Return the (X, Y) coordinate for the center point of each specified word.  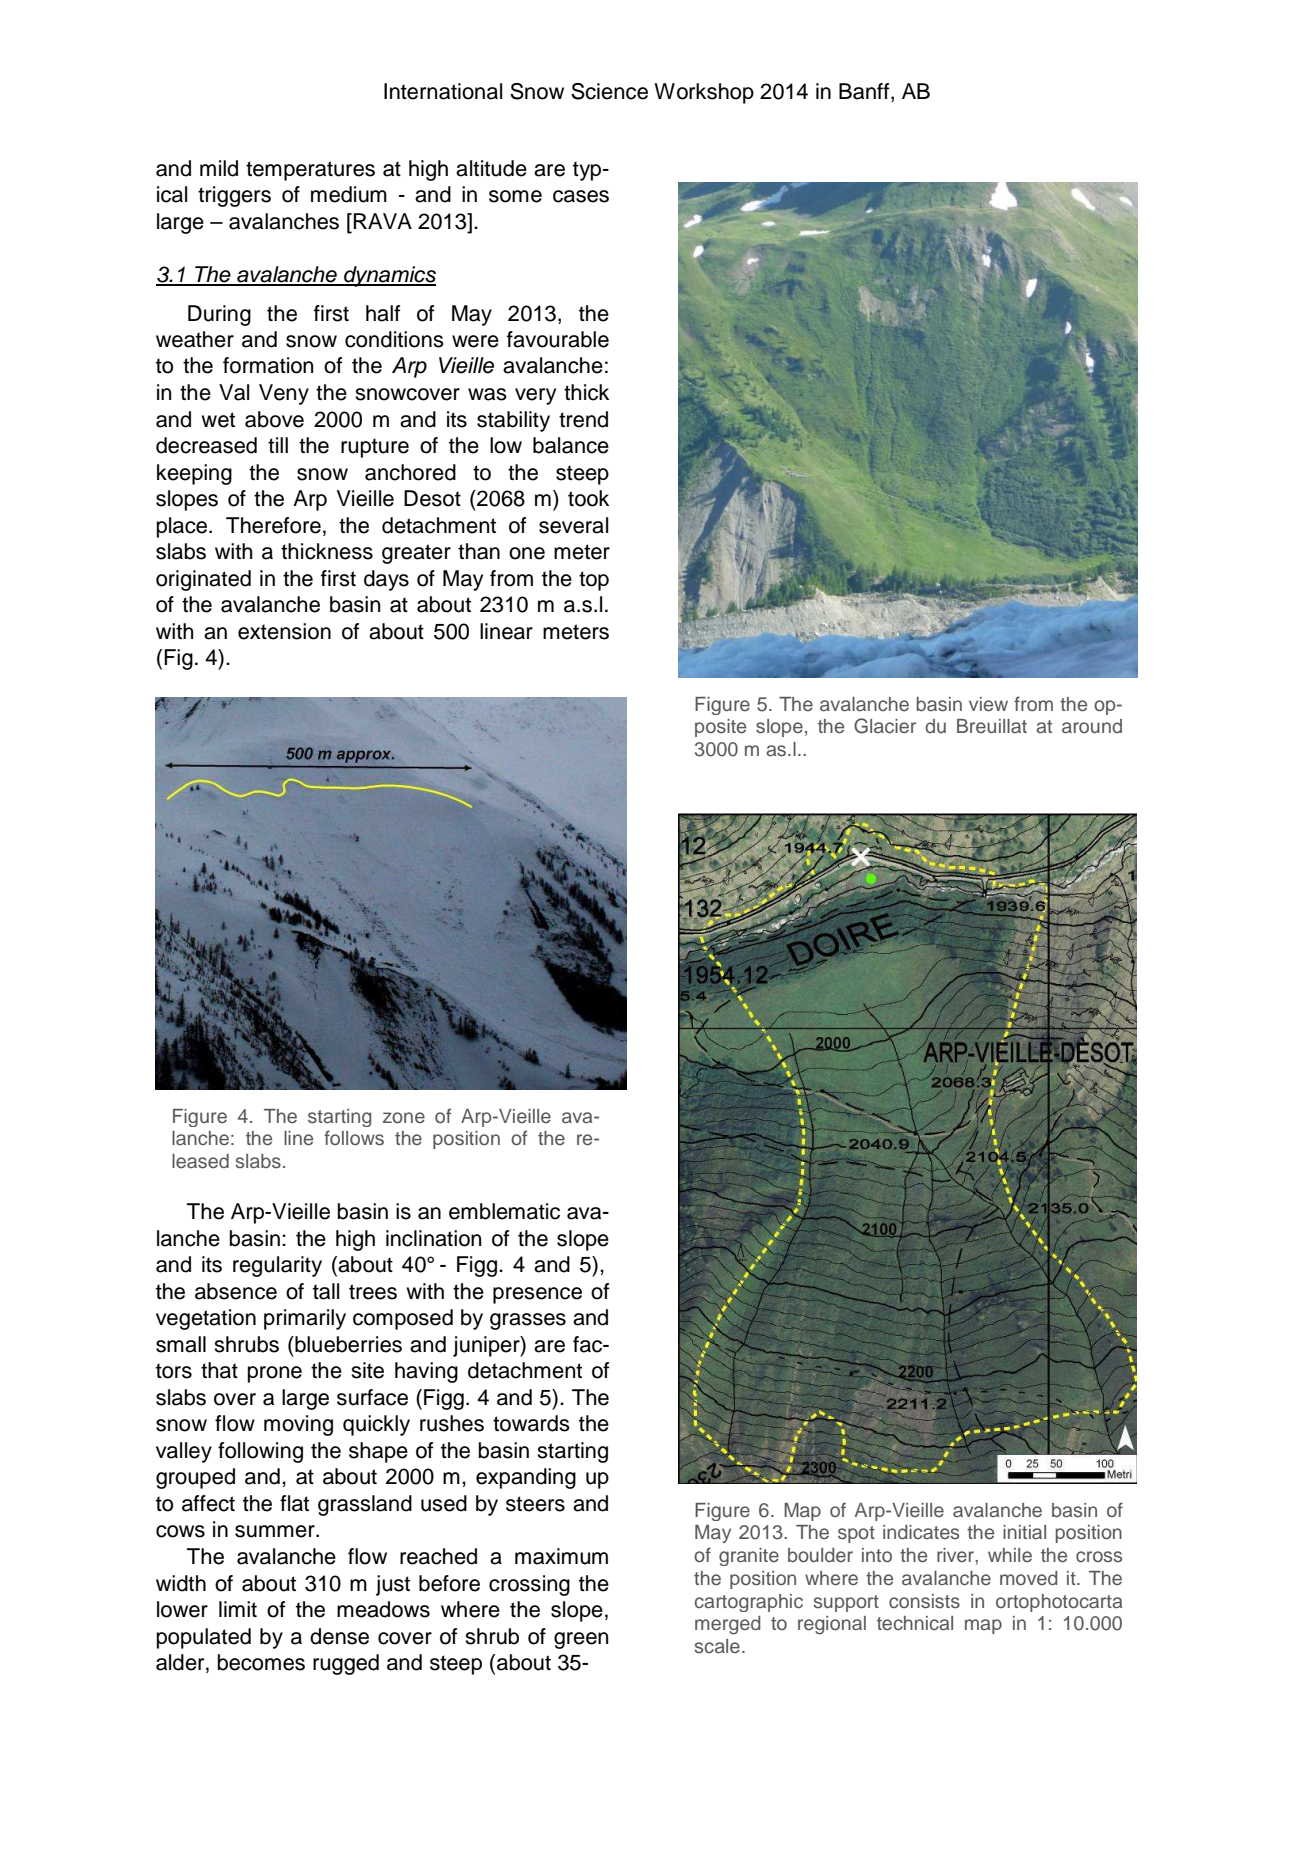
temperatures (310, 171)
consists (924, 1601)
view (988, 704)
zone (404, 1118)
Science (609, 91)
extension (284, 631)
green (581, 1640)
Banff (865, 92)
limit (238, 1609)
